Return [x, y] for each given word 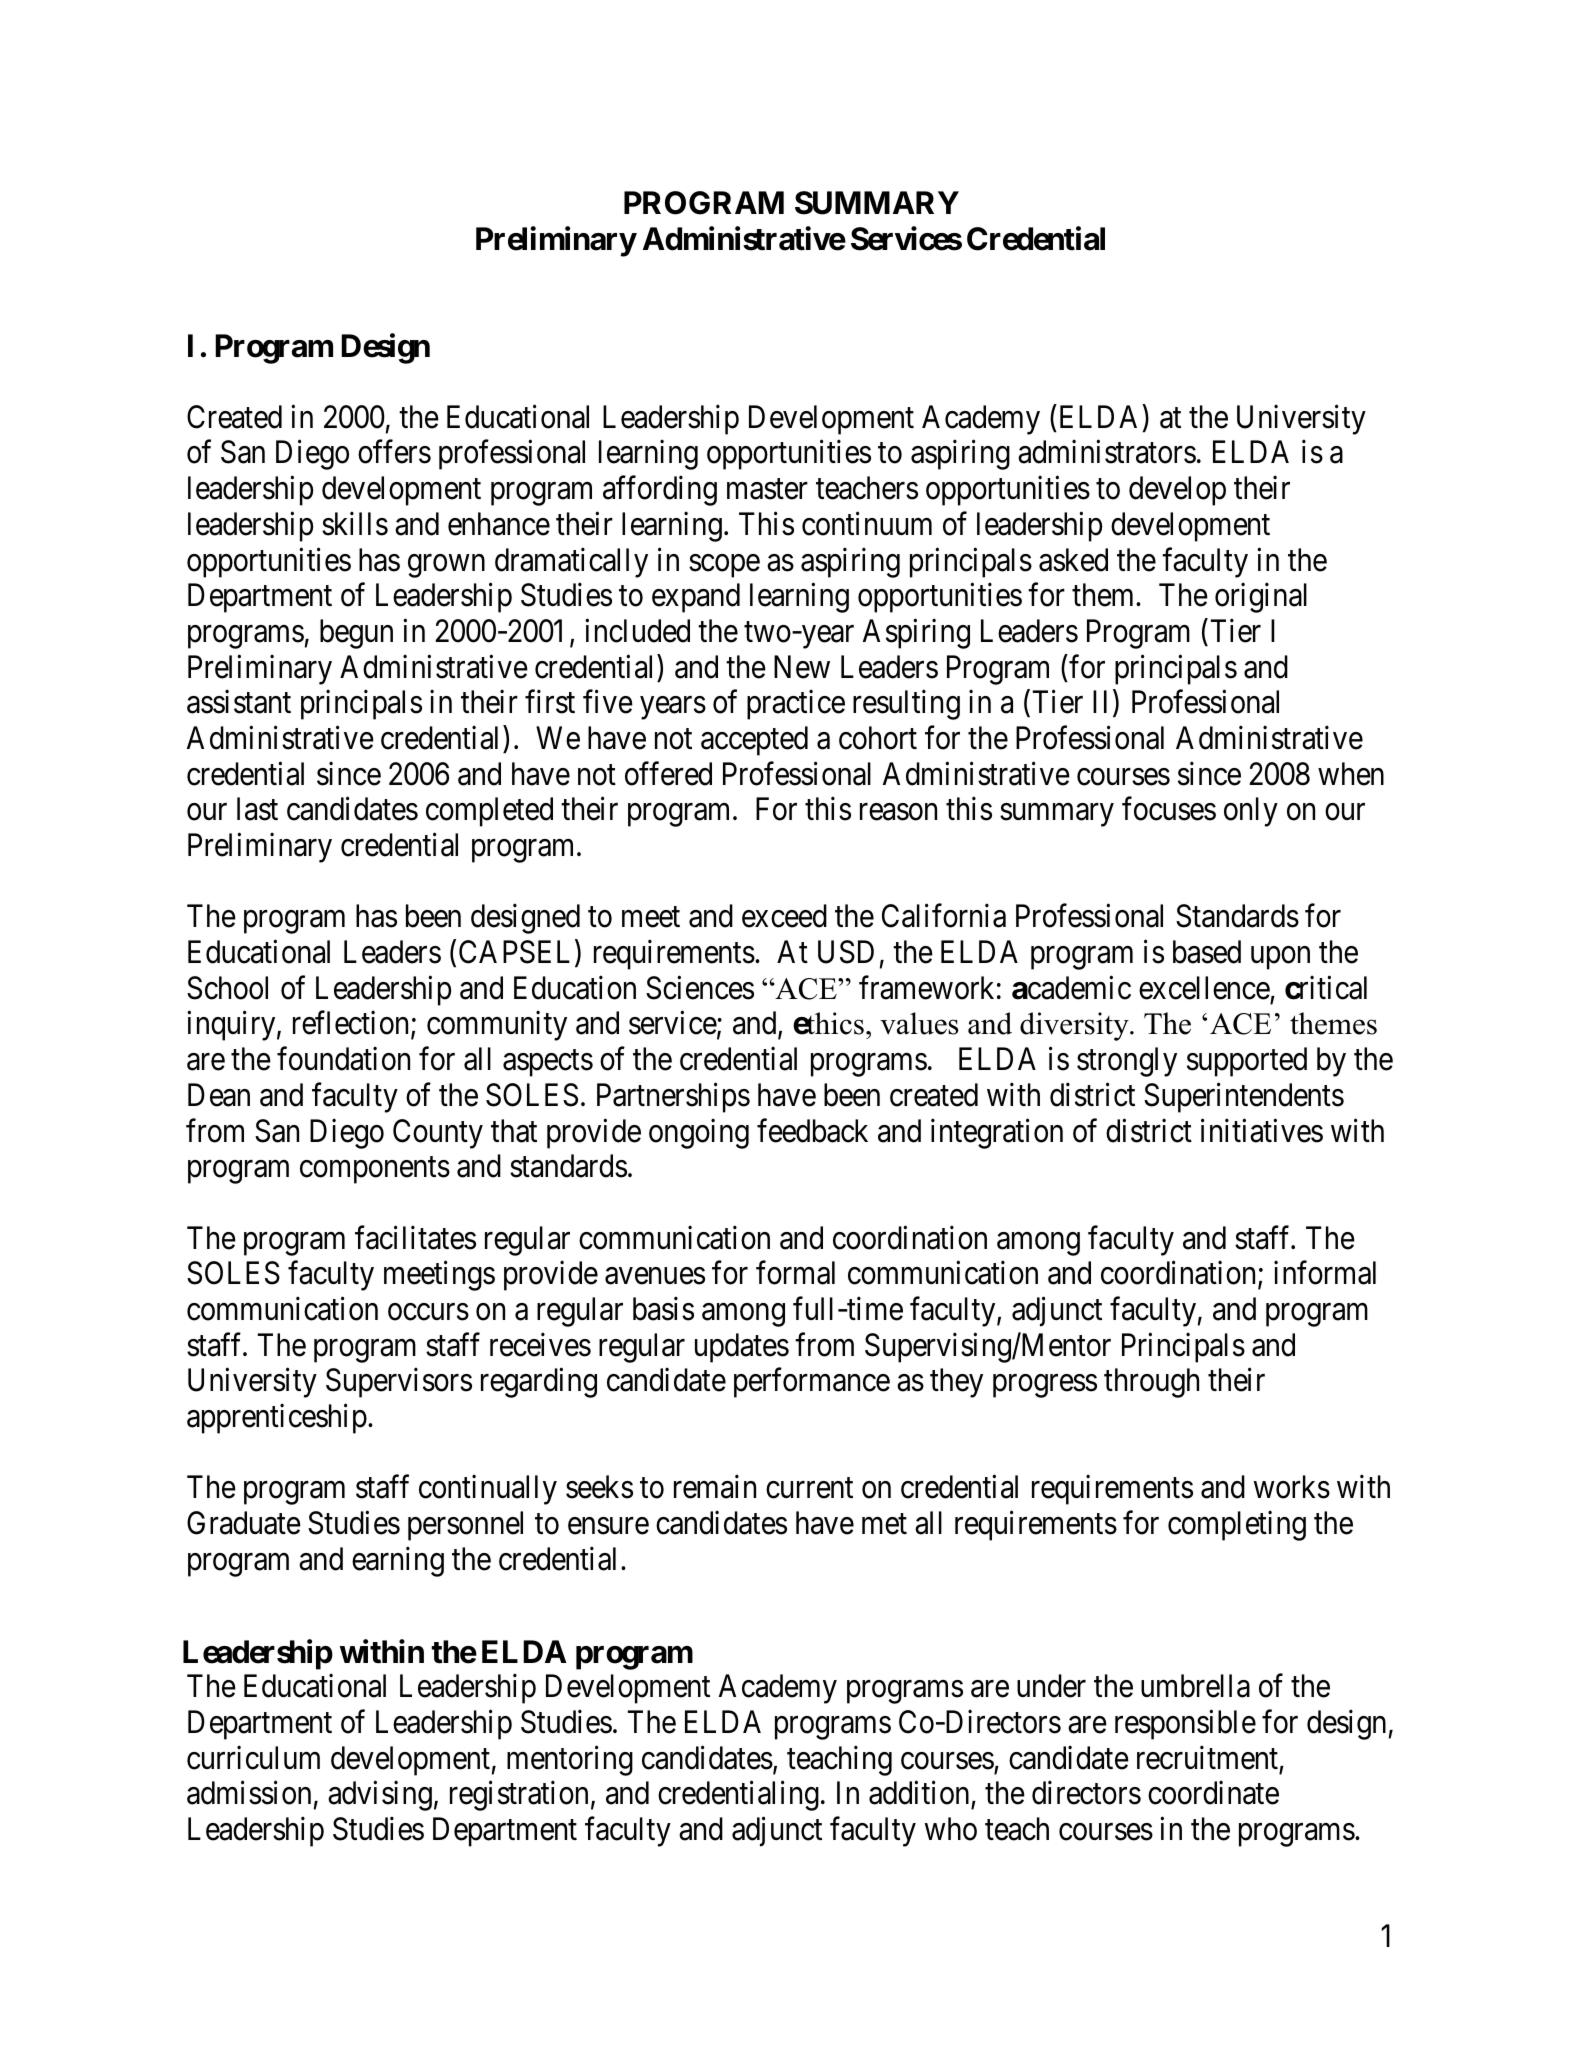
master [767, 489]
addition [920, 1794]
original [1261, 598]
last [257, 809]
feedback [812, 1130]
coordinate [1213, 1793]
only [1251, 812]
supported [1247, 1062]
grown [446, 566]
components [375, 1170]
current [809, 1489]
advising [380, 1796]
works [1292, 1487]
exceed [784, 916]
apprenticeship [277, 1419]
